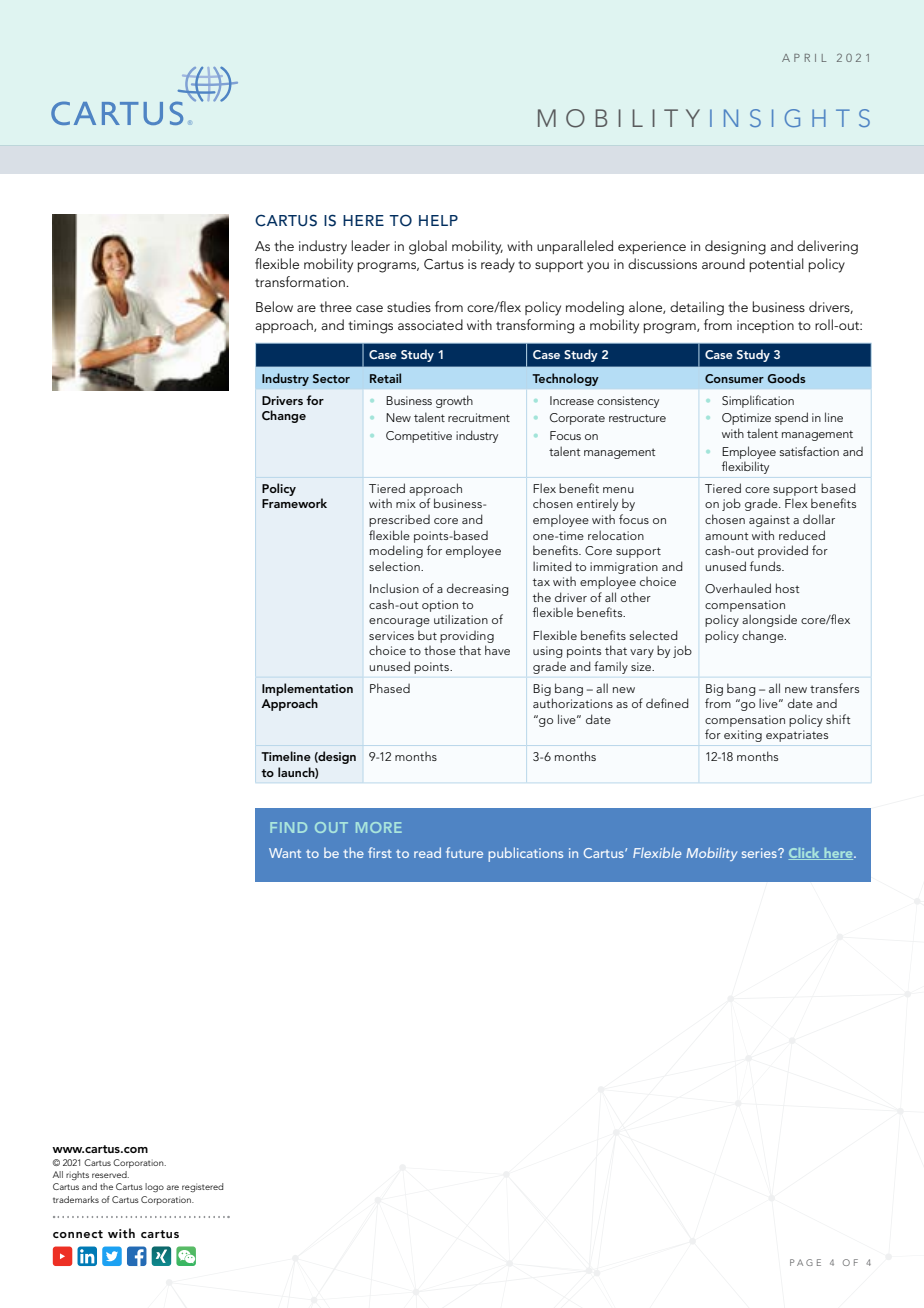  What do you see at coordinates (464, 852) in the screenshot?
I see `future` at bounding box center [464, 852].
